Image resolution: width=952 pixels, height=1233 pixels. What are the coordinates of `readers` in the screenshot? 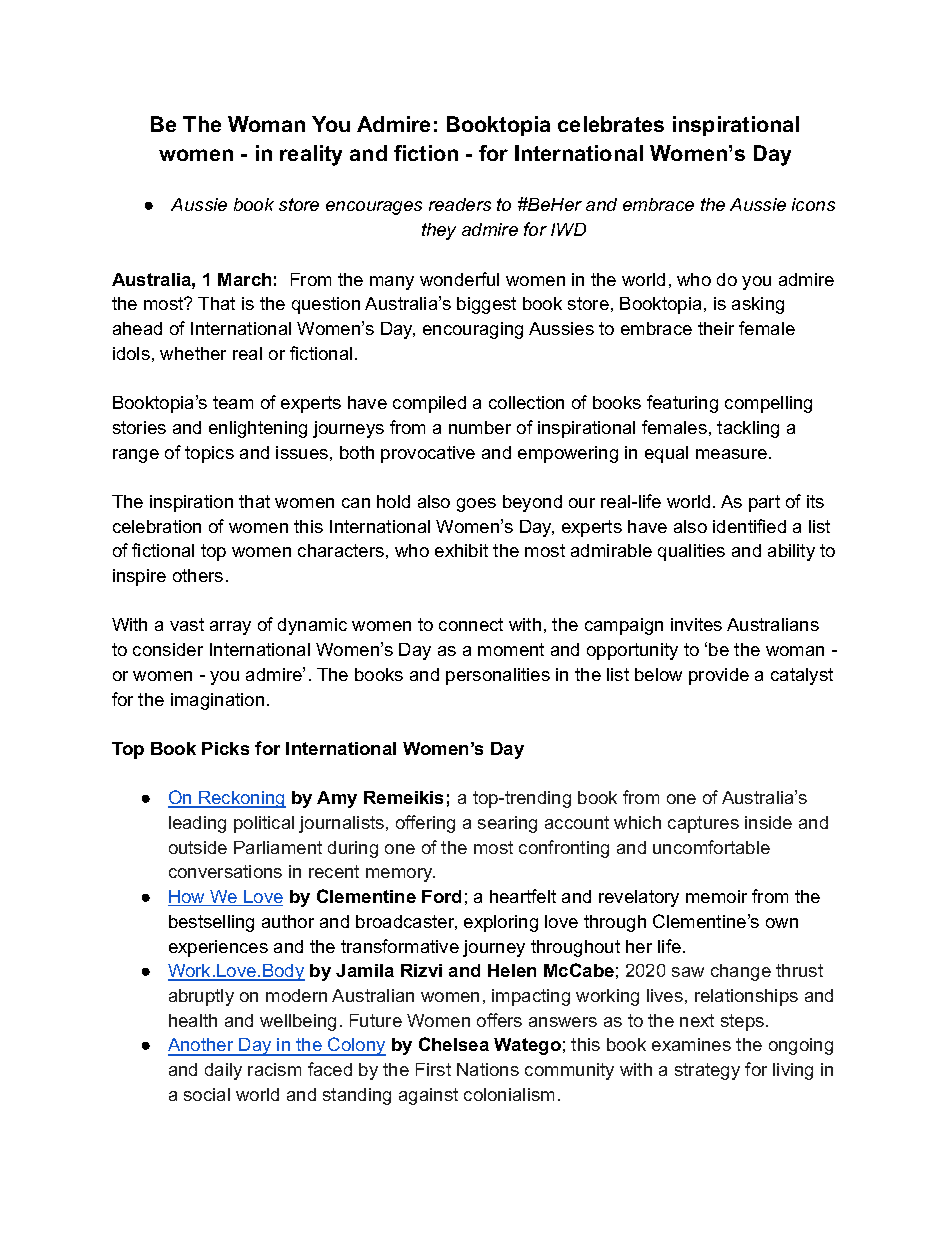 It's located at (460, 204).
